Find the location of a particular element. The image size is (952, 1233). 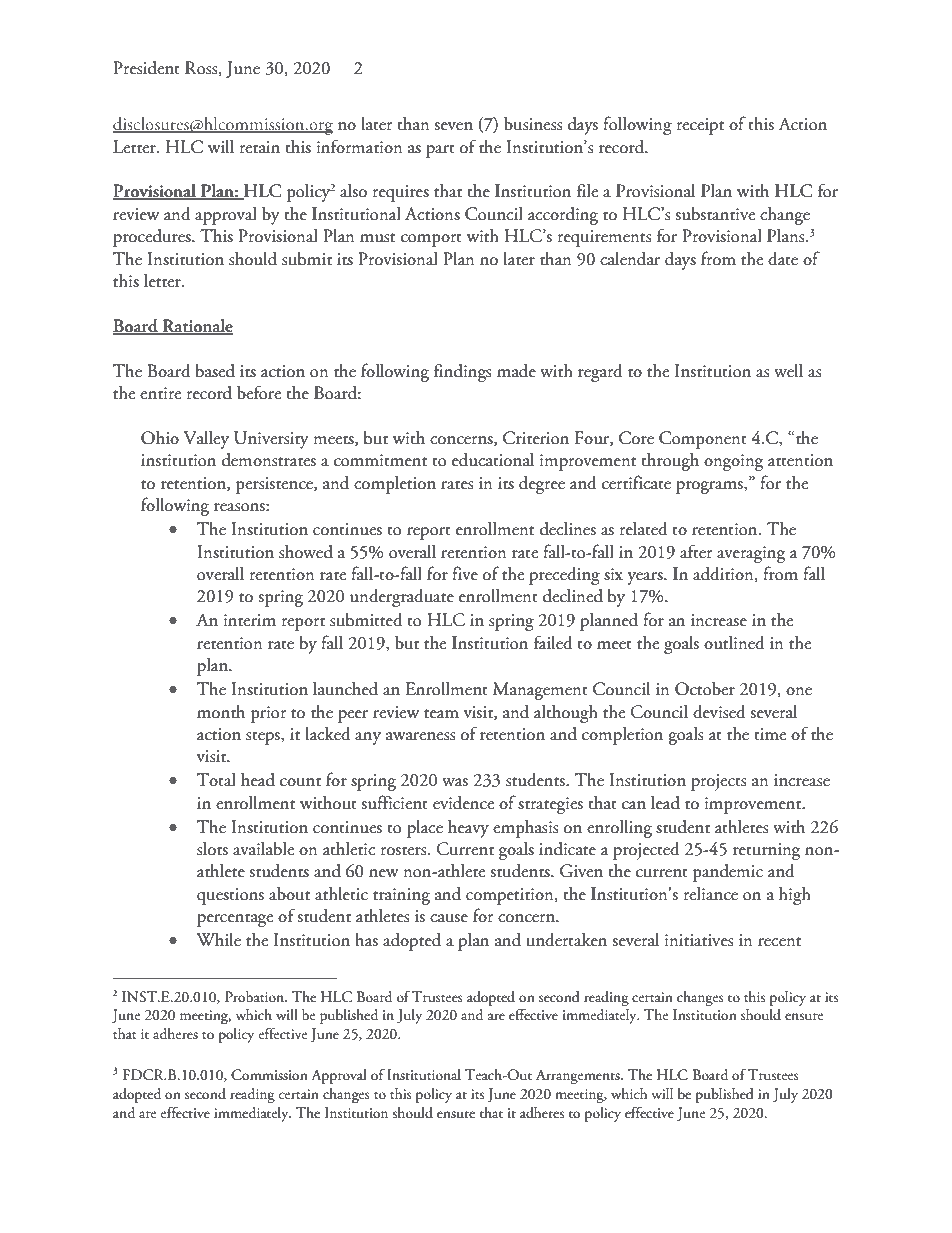

interim is located at coordinates (250, 620).
